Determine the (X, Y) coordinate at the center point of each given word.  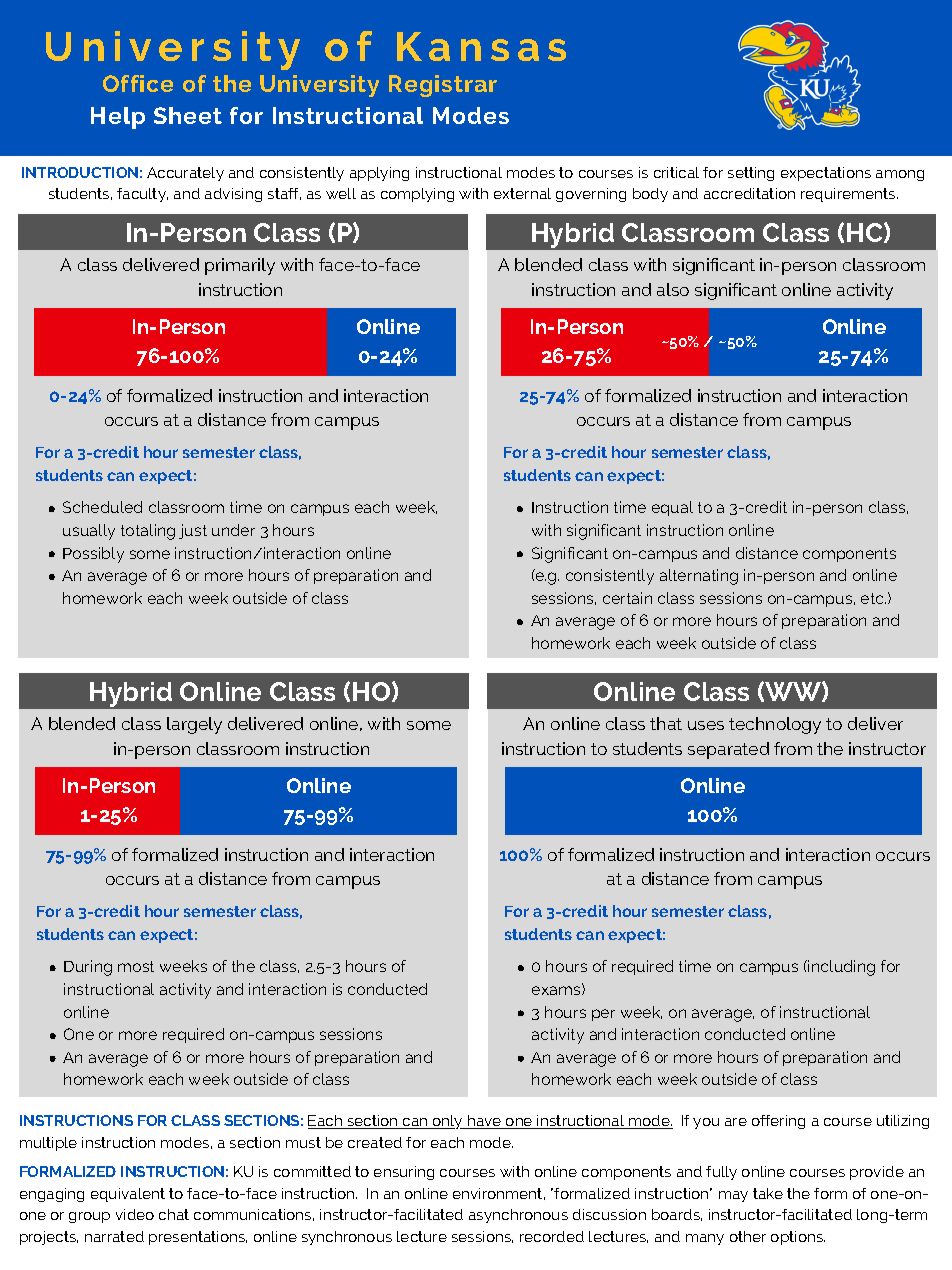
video (135, 1214)
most (136, 966)
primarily (240, 266)
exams (557, 989)
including (841, 968)
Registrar (443, 86)
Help (118, 118)
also (673, 289)
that (666, 723)
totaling (148, 532)
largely (194, 725)
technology (775, 725)
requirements (849, 195)
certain (627, 598)
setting (751, 174)
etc (873, 598)
